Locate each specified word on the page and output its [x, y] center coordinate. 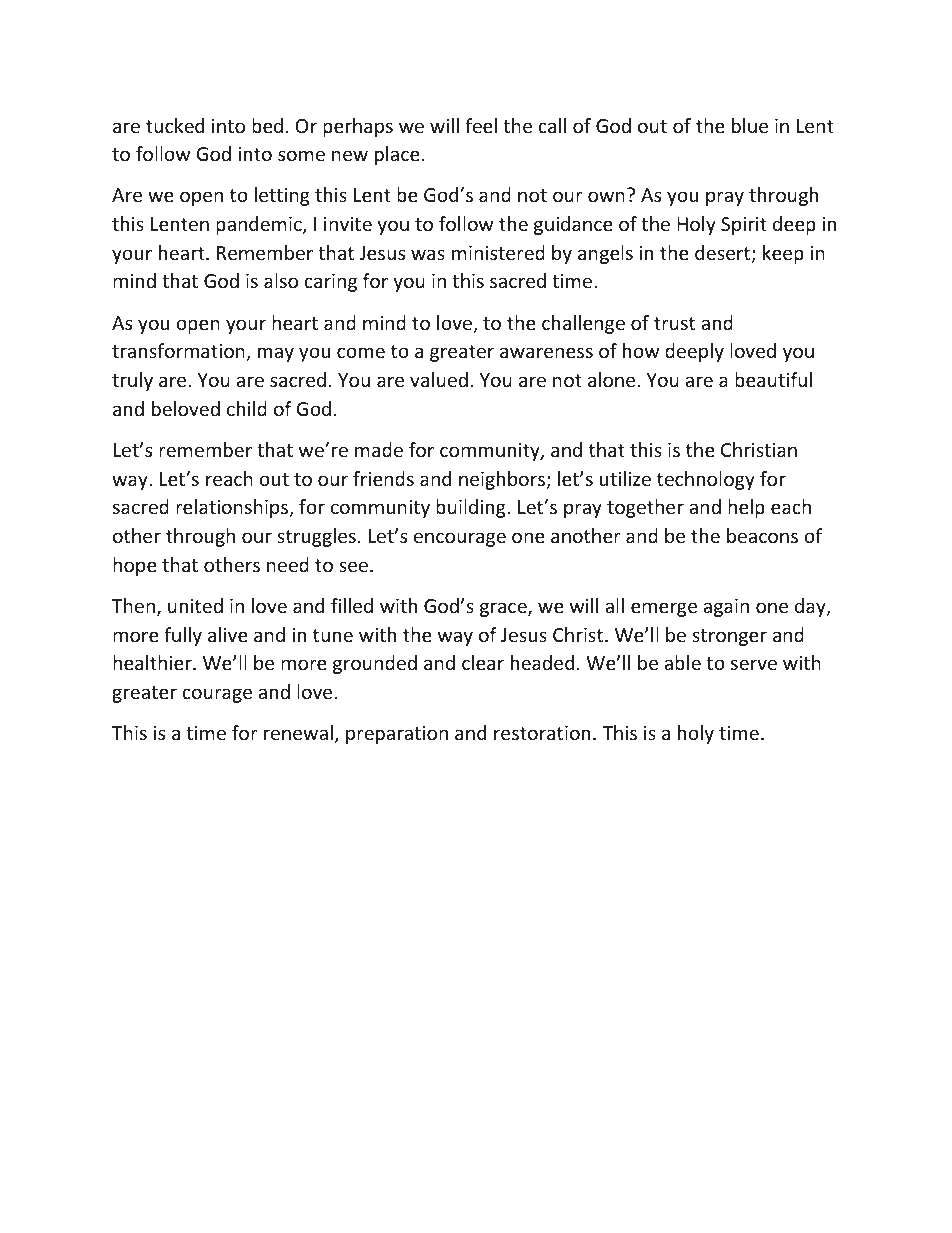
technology [706, 480]
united [195, 605]
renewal [298, 732]
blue [750, 125]
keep [783, 254]
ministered [498, 252]
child [247, 408]
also [281, 280]
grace [504, 609]
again [726, 608]
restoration [542, 733]
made [379, 449]
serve [754, 664]
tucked [175, 125]
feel [481, 125]
